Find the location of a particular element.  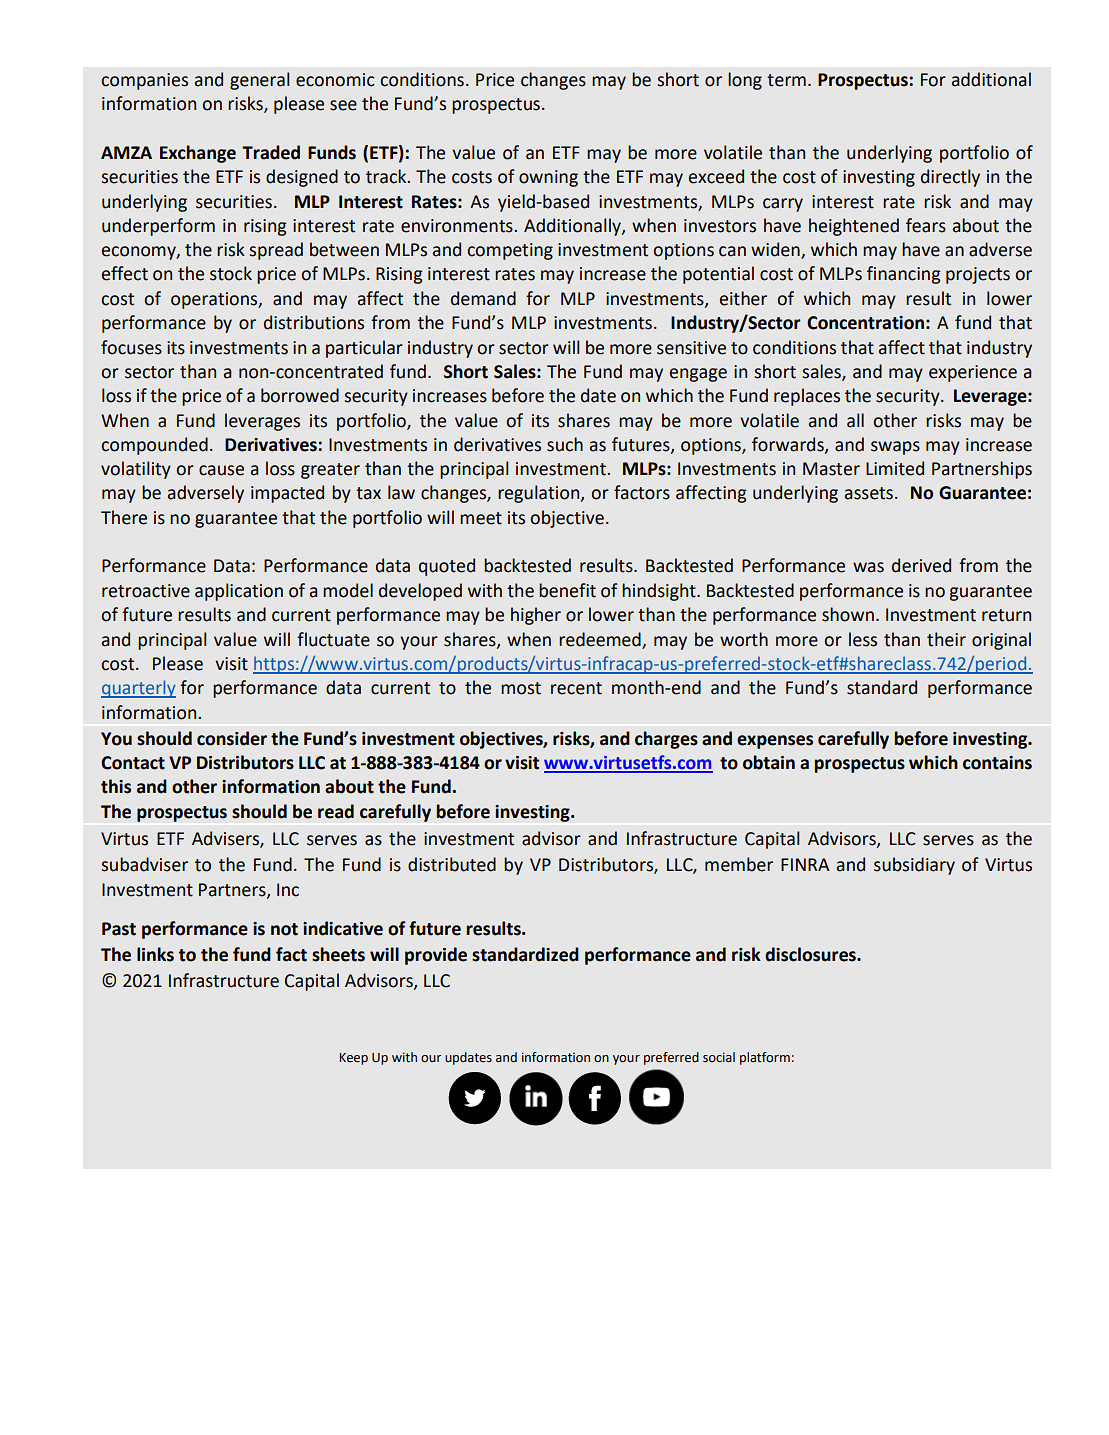

such is located at coordinates (565, 444).
